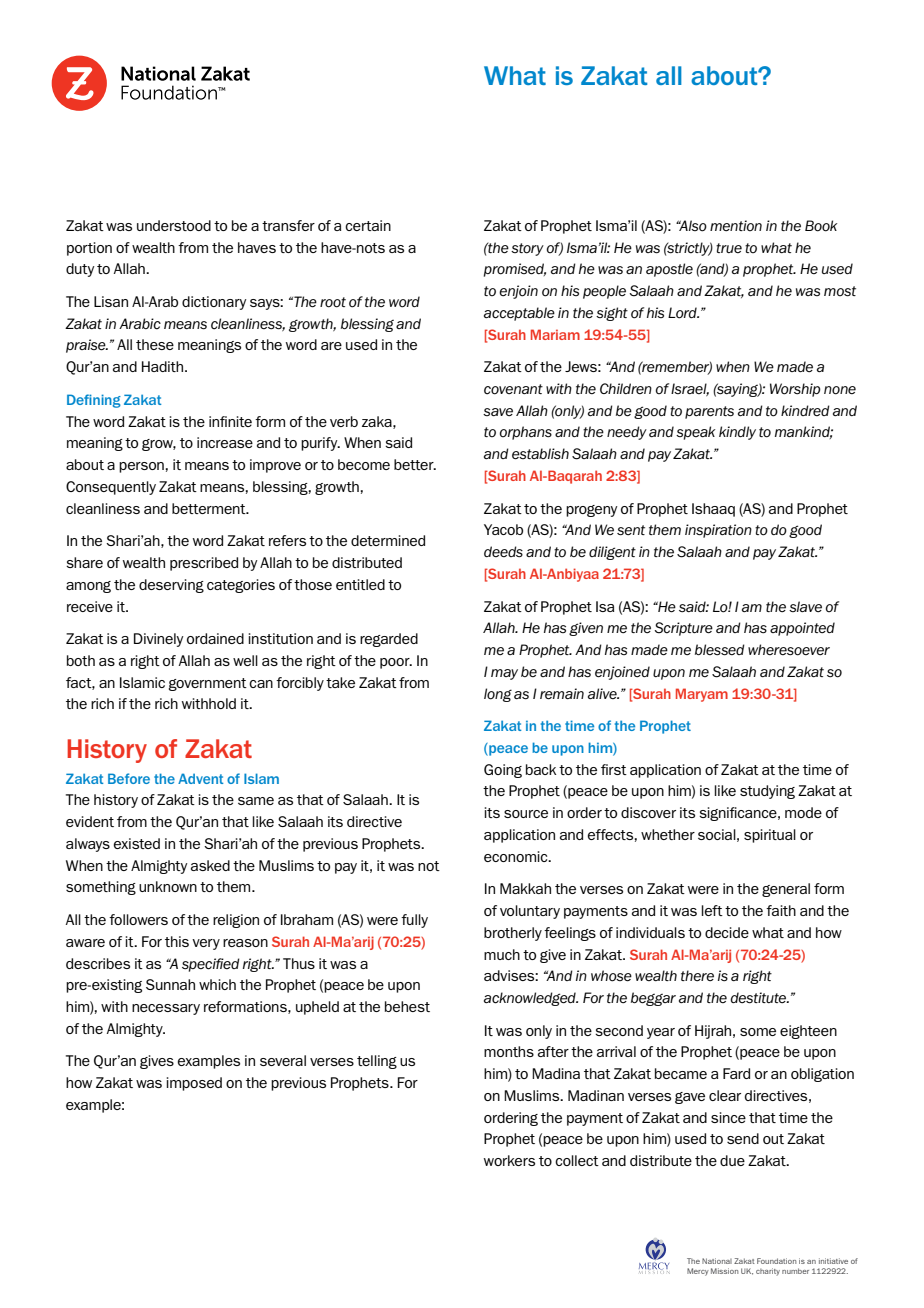 This screenshot has height=1308, width=924. Describe the element at coordinates (767, 792) in the screenshot. I see `studying` at that location.
